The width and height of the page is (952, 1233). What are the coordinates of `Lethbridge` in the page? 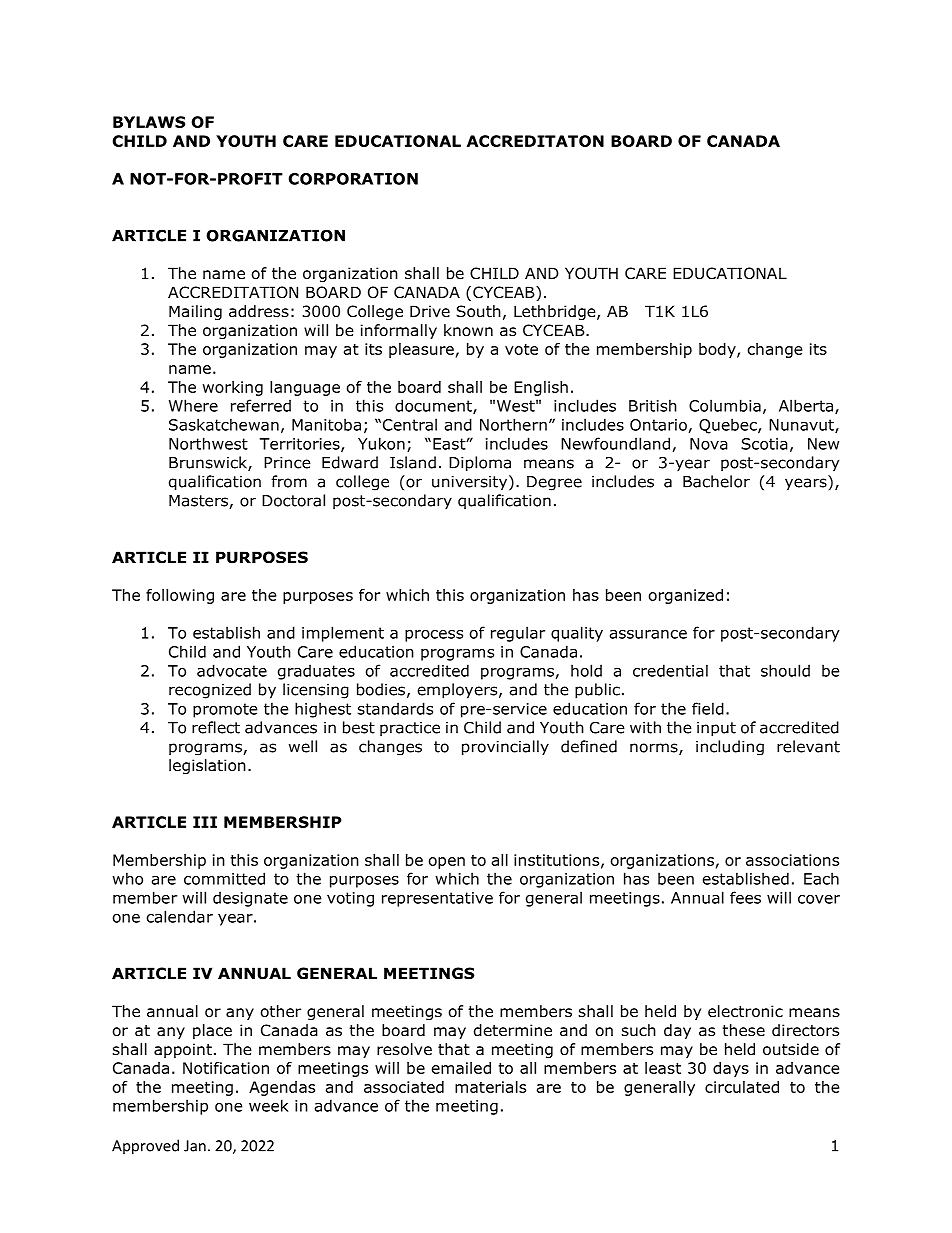 It's located at (556, 312).
